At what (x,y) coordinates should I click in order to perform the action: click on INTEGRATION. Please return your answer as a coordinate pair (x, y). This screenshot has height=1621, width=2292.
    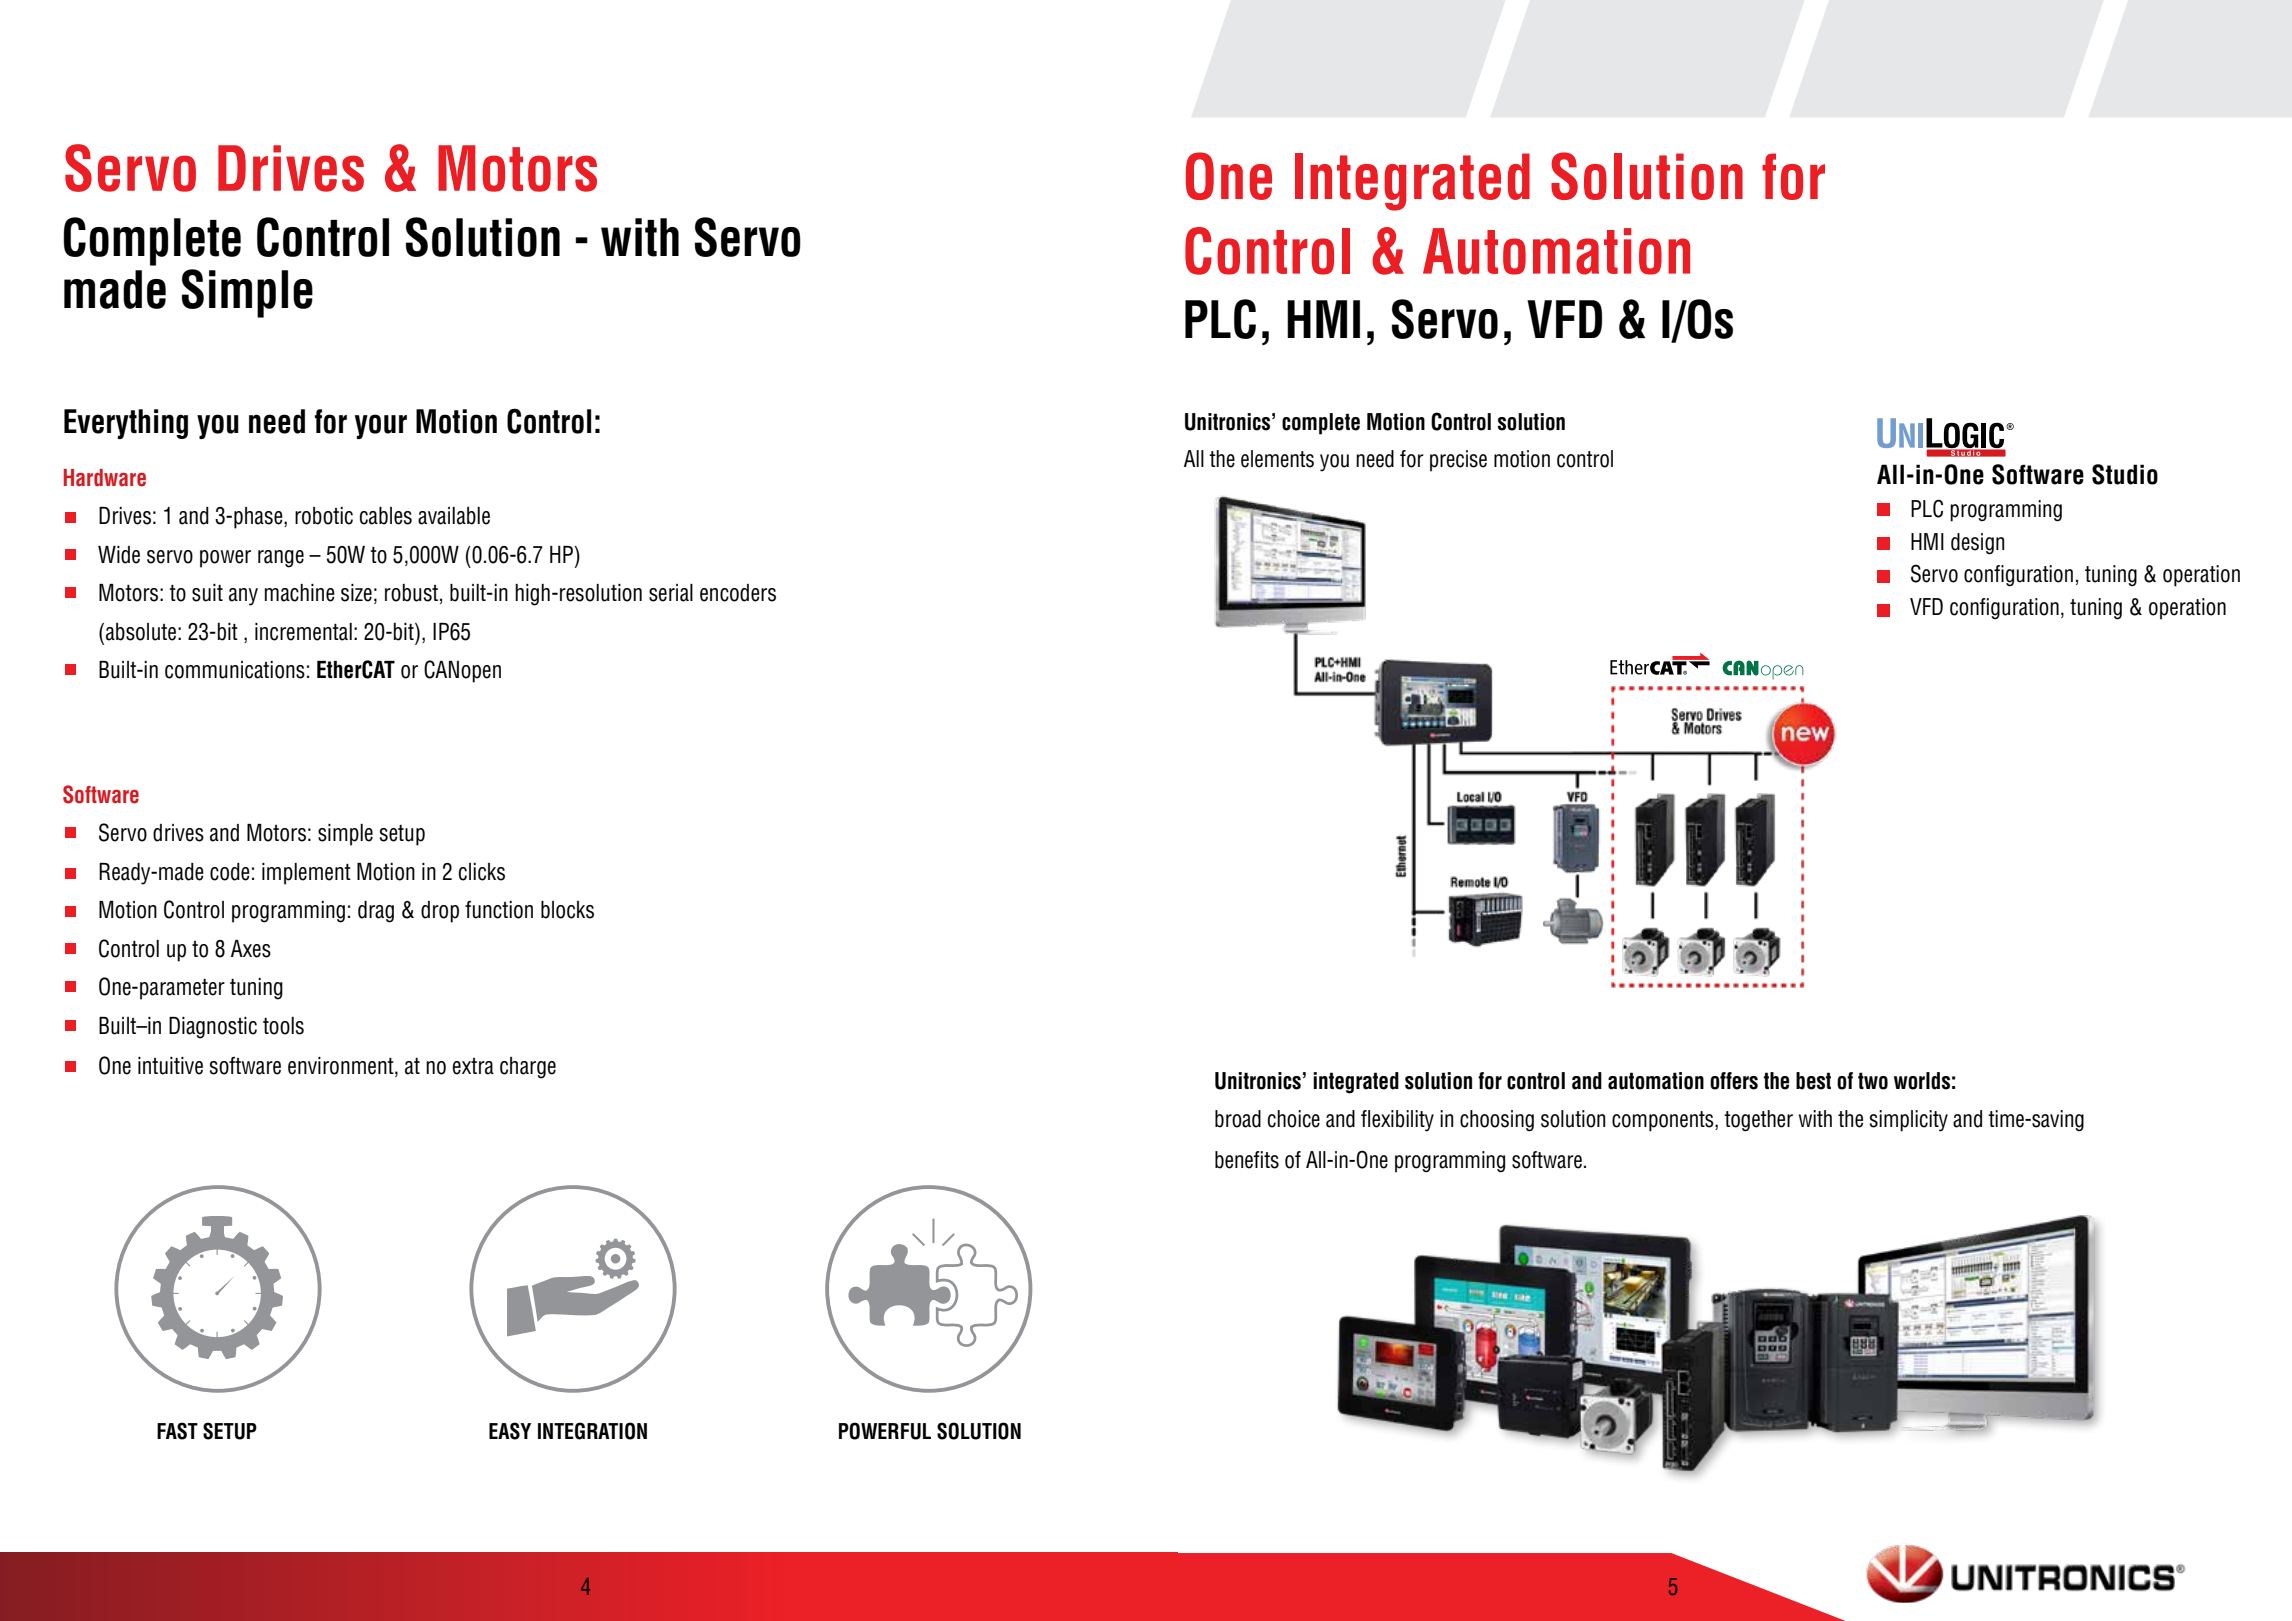
    Looking at the image, I should click on (592, 1431).
